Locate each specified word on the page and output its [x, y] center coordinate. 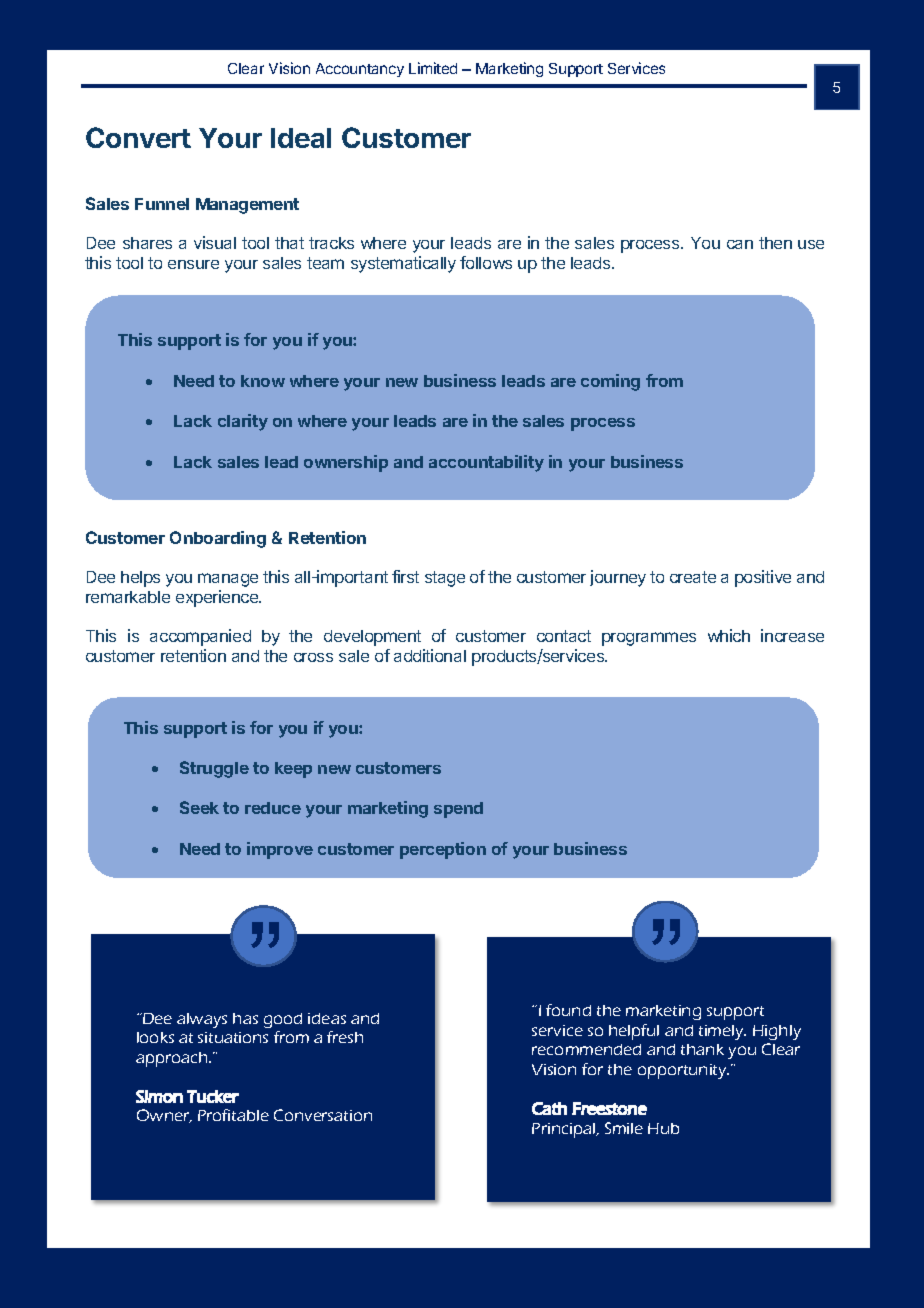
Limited [433, 68]
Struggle [214, 769]
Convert [138, 137]
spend [458, 810]
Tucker [213, 1096]
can [740, 244]
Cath [549, 1108]
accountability [486, 463]
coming [610, 382]
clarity [243, 422]
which [729, 635]
